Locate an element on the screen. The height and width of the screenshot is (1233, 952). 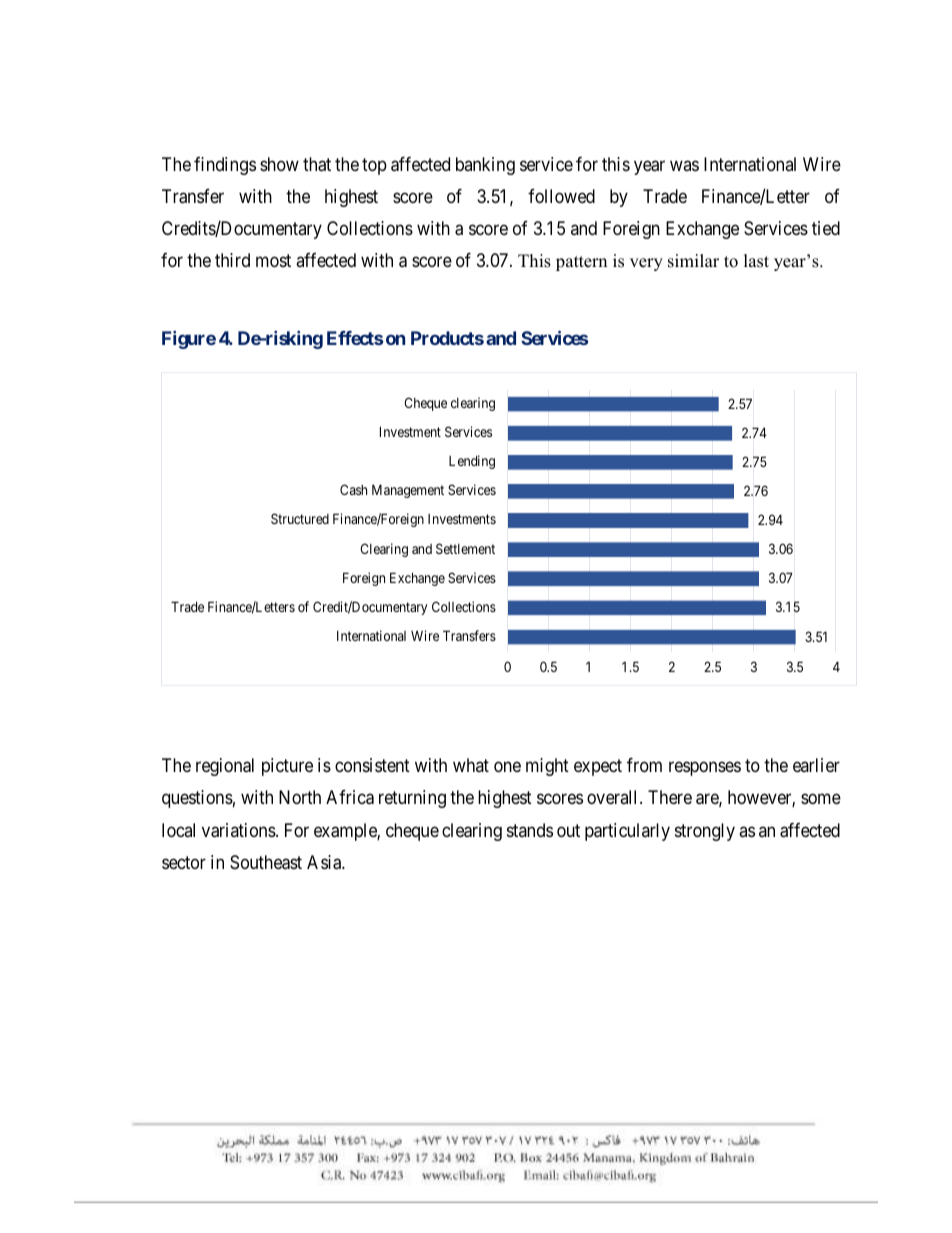
banking is located at coordinates (485, 166).
